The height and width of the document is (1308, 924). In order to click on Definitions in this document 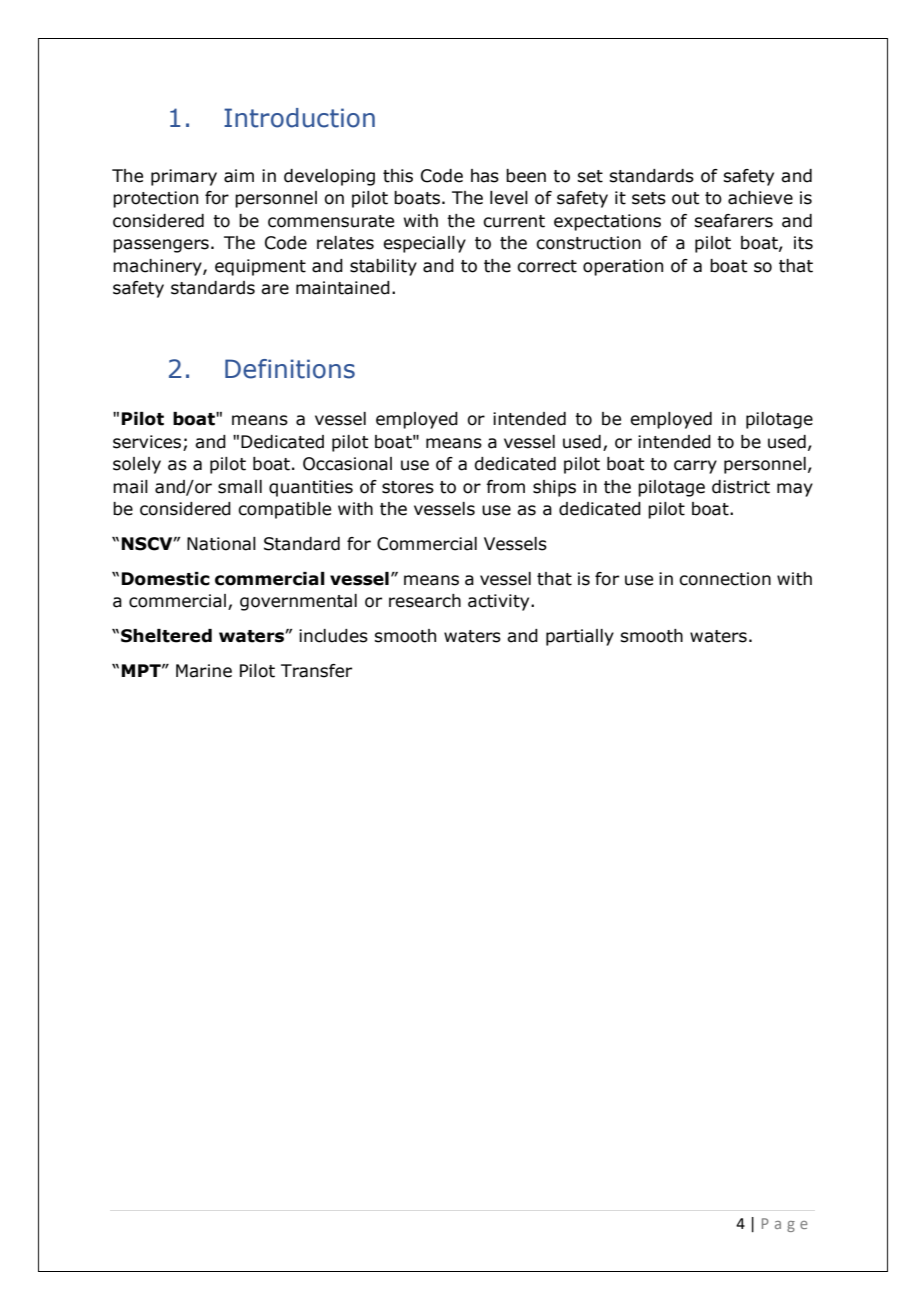, I will do `click(290, 369)`.
